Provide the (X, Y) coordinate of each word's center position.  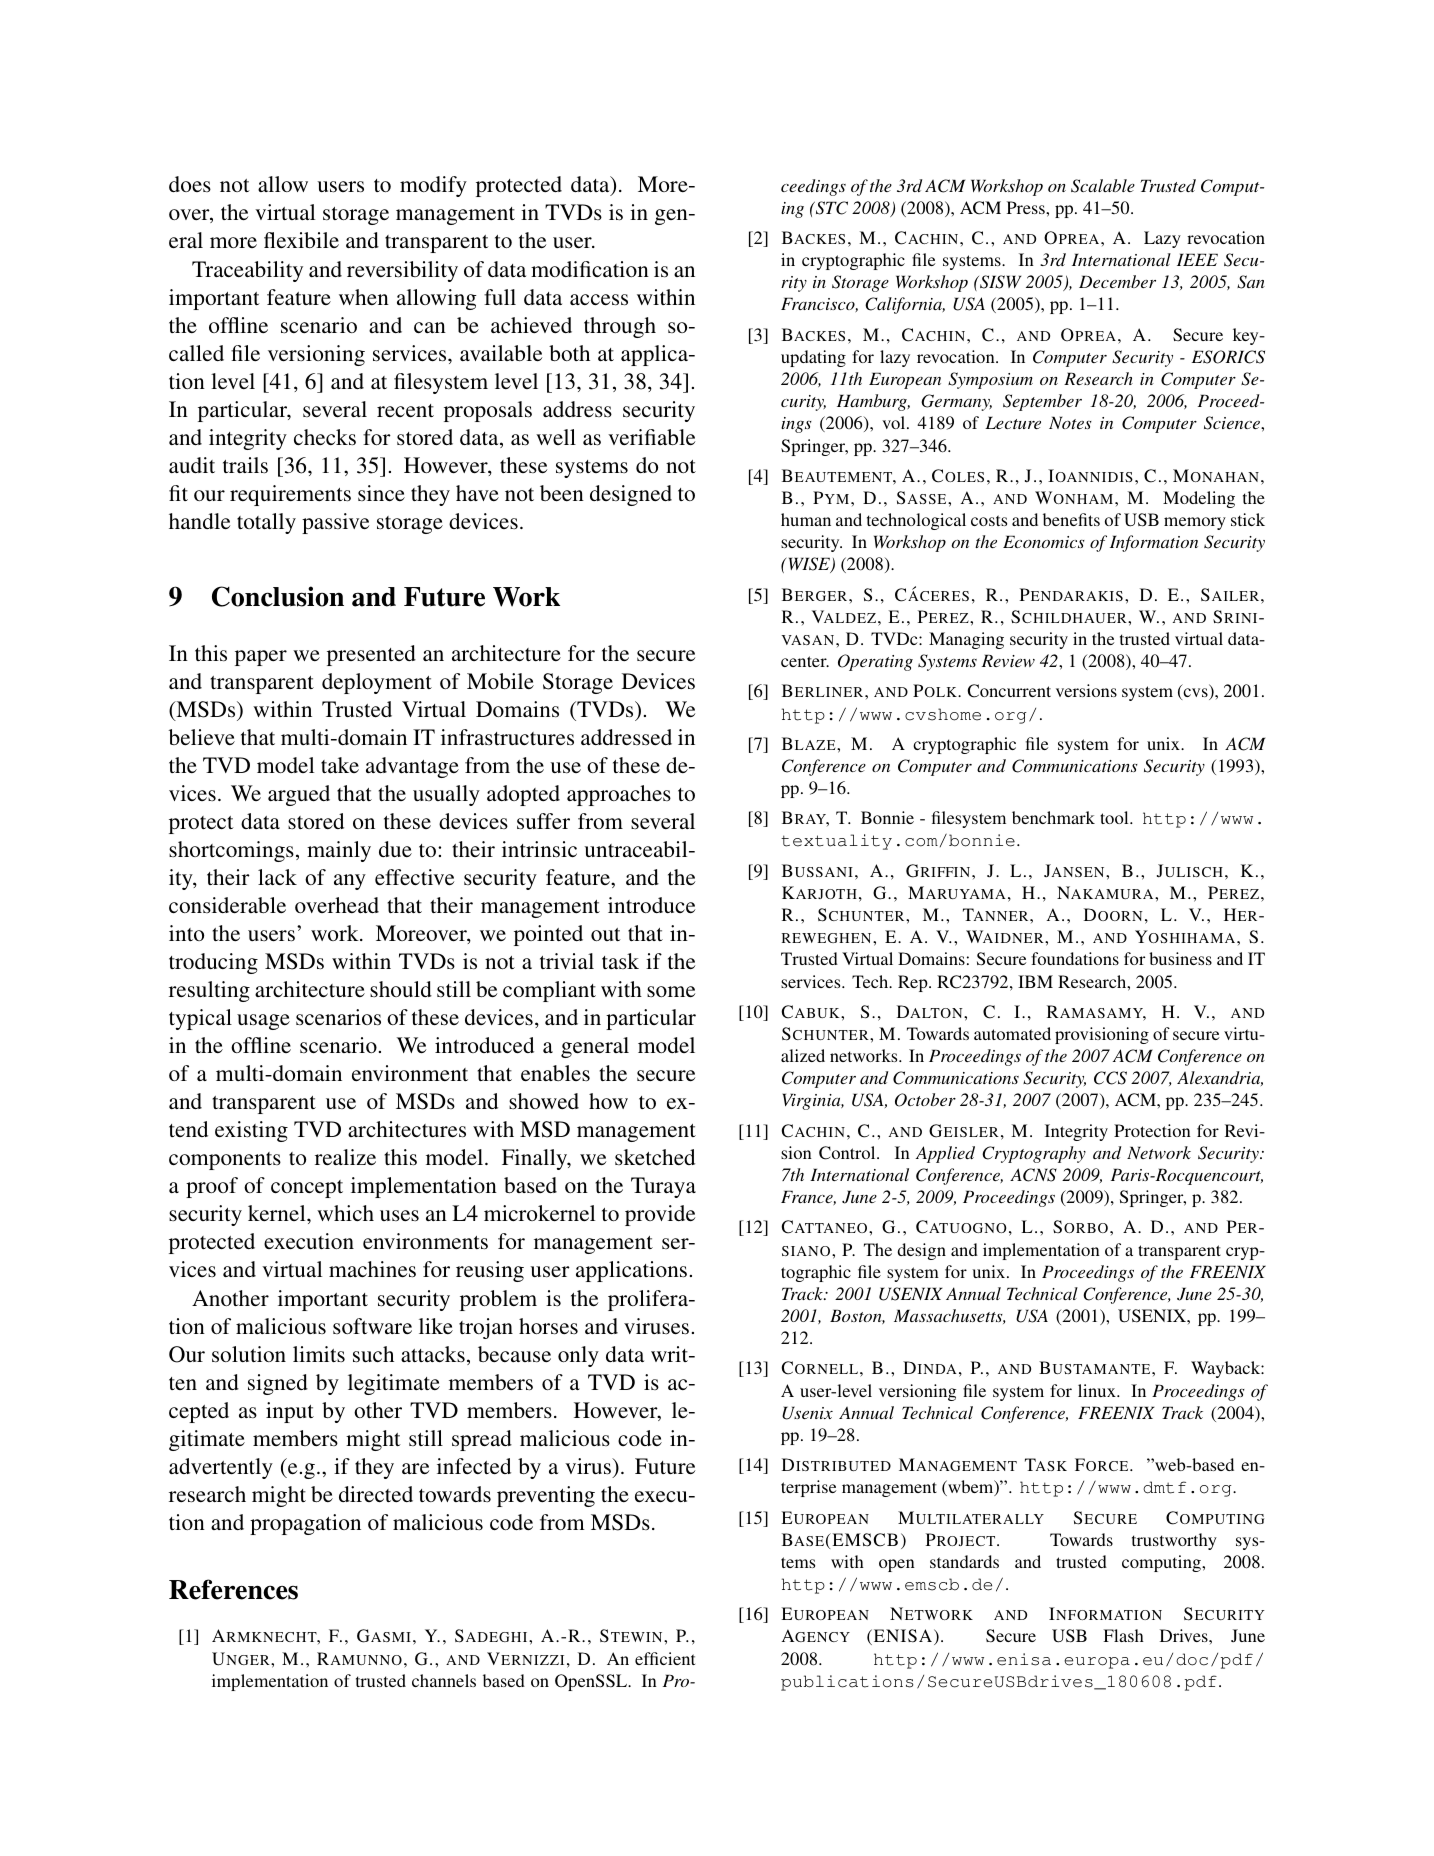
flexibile (301, 240)
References (233, 1589)
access (599, 299)
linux (1098, 1390)
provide (660, 1215)
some (671, 991)
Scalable (1103, 186)
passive (335, 523)
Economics (1044, 541)
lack (277, 877)
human (806, 519)
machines (372, 1269)
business (1180, 958)
